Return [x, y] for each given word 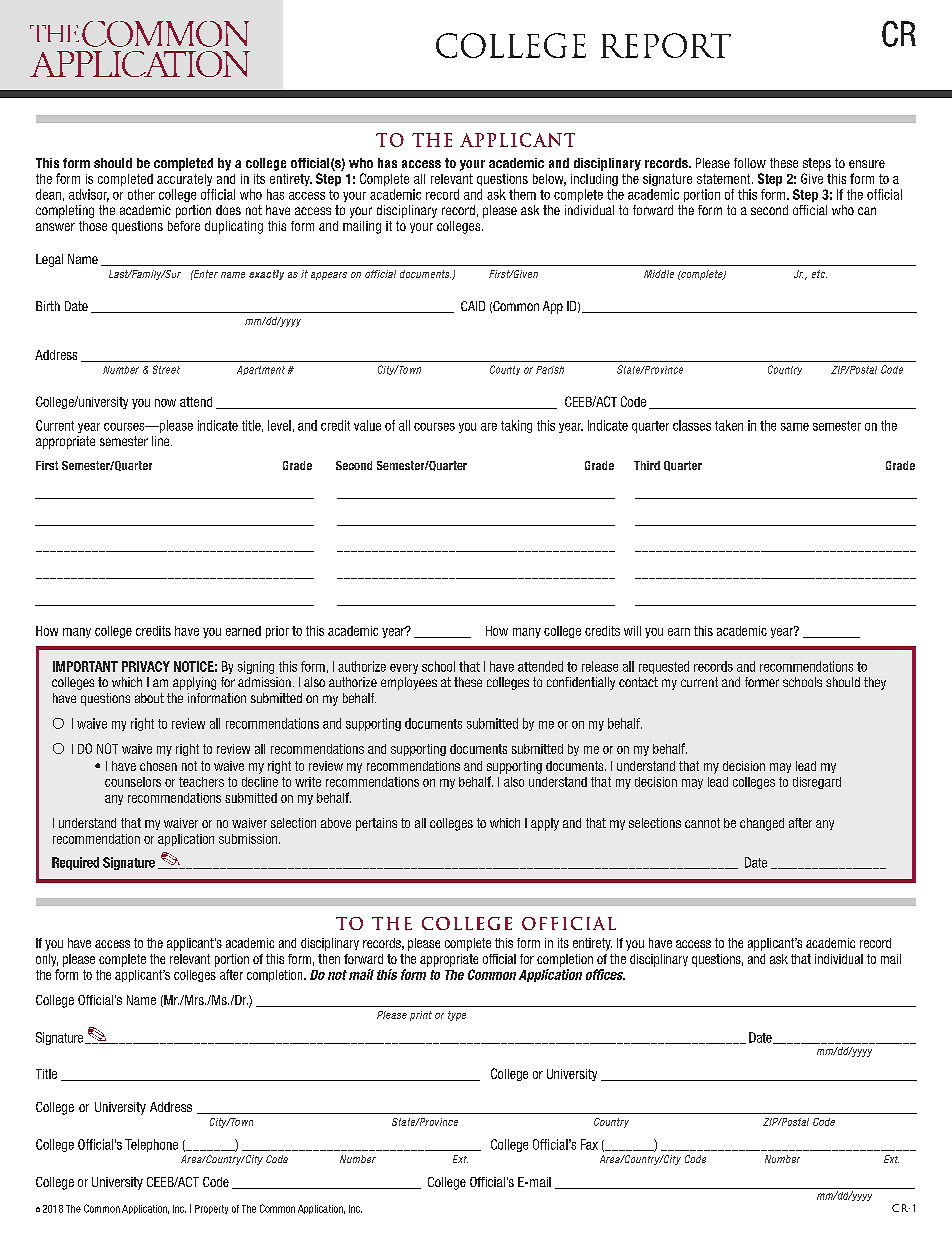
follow [750, 163]
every [404, 669]
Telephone [151, 1145]
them [522, 194]
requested [664, 667]
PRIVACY [146, 666]
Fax [589, 1144]
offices [605, 974]
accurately [184, 180]
